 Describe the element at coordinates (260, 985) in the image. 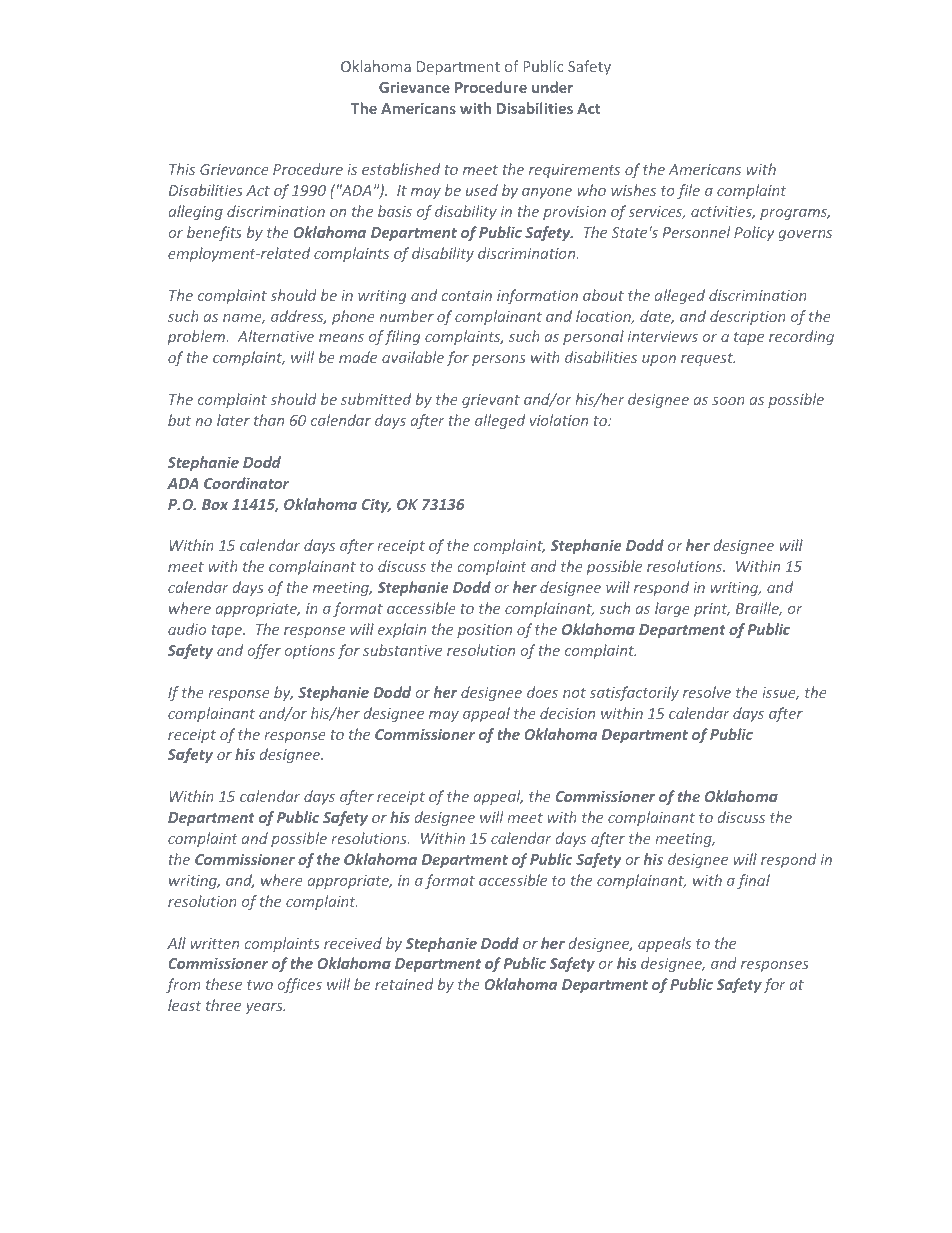

I see `two` at that location.
